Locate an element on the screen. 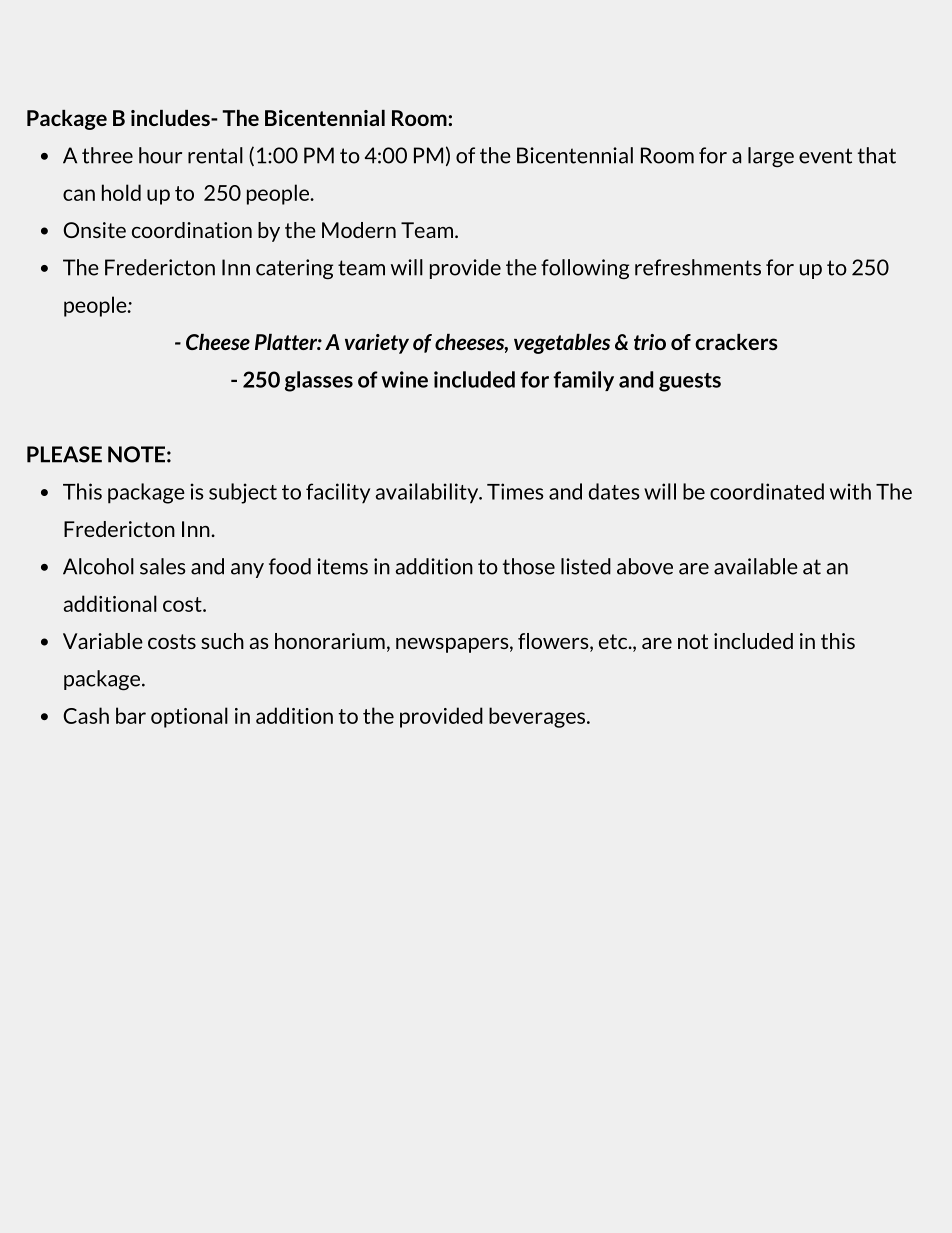 The width and height of the screenshot is (952, 1233). etc is located at coordinates (614, 641).
